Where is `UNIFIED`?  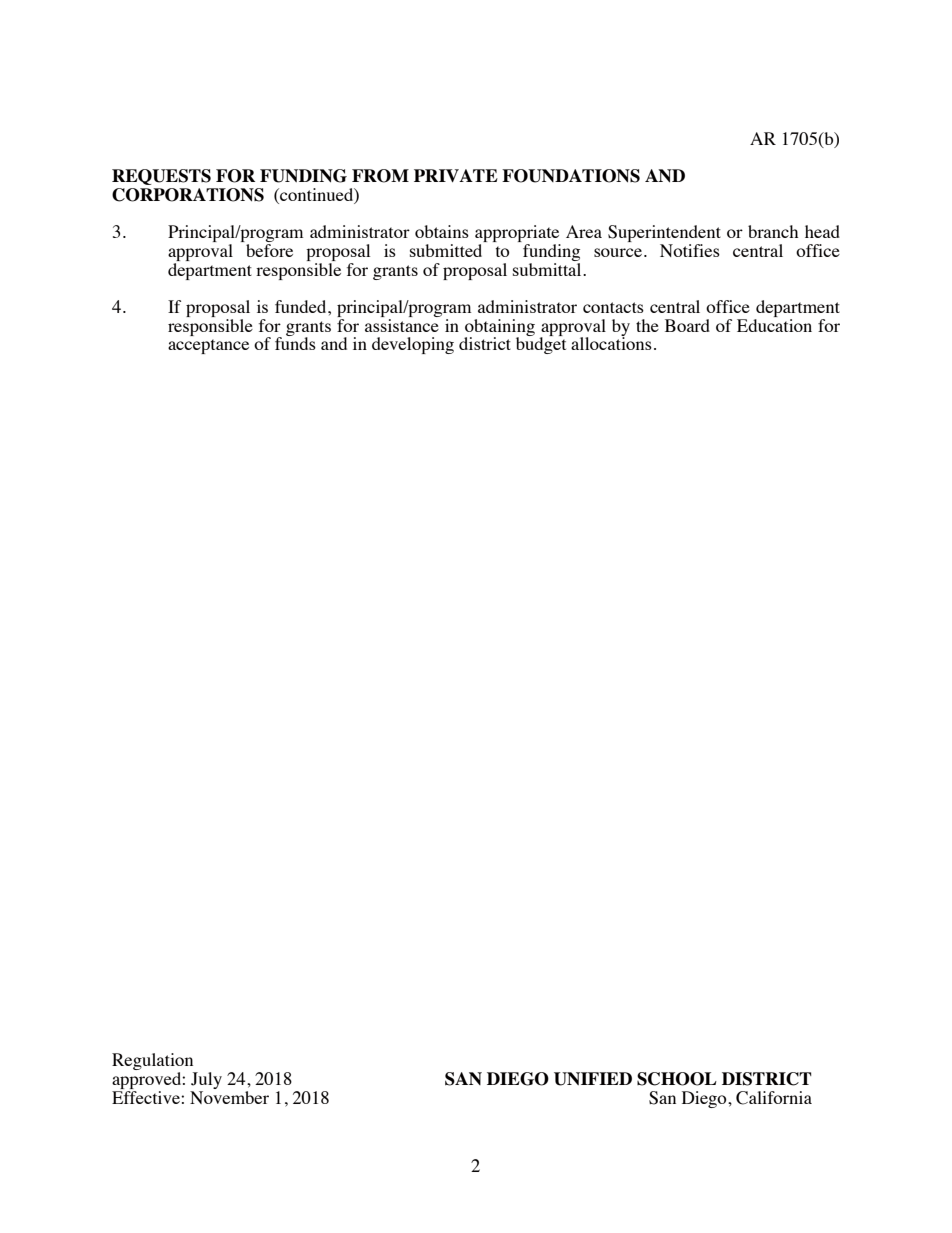 UNIFIED is located at coordinates (593, 1079).
